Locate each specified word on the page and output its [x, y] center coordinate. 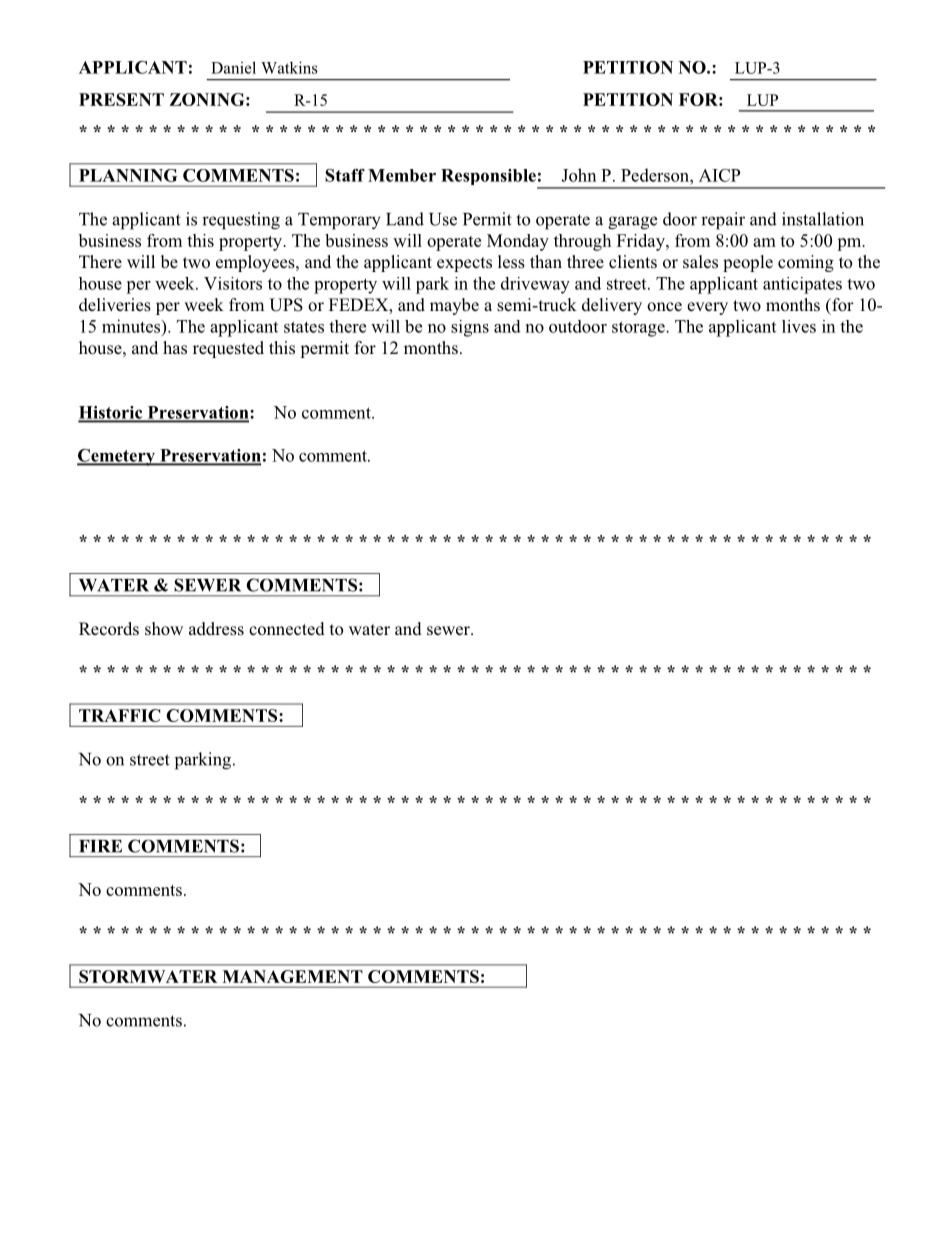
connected [287, 629]
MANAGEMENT [292, 976]
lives [799, 326]
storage [639, 329]
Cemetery [117, 457]
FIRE [100, 846]
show [164, 629]
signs [470, 328]
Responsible [489, 178]
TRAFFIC [119, 715]
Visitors [233, 283]
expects [464, 264]
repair [723, 221]
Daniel [233, 67]
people [748, 263]
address [216, 629]
